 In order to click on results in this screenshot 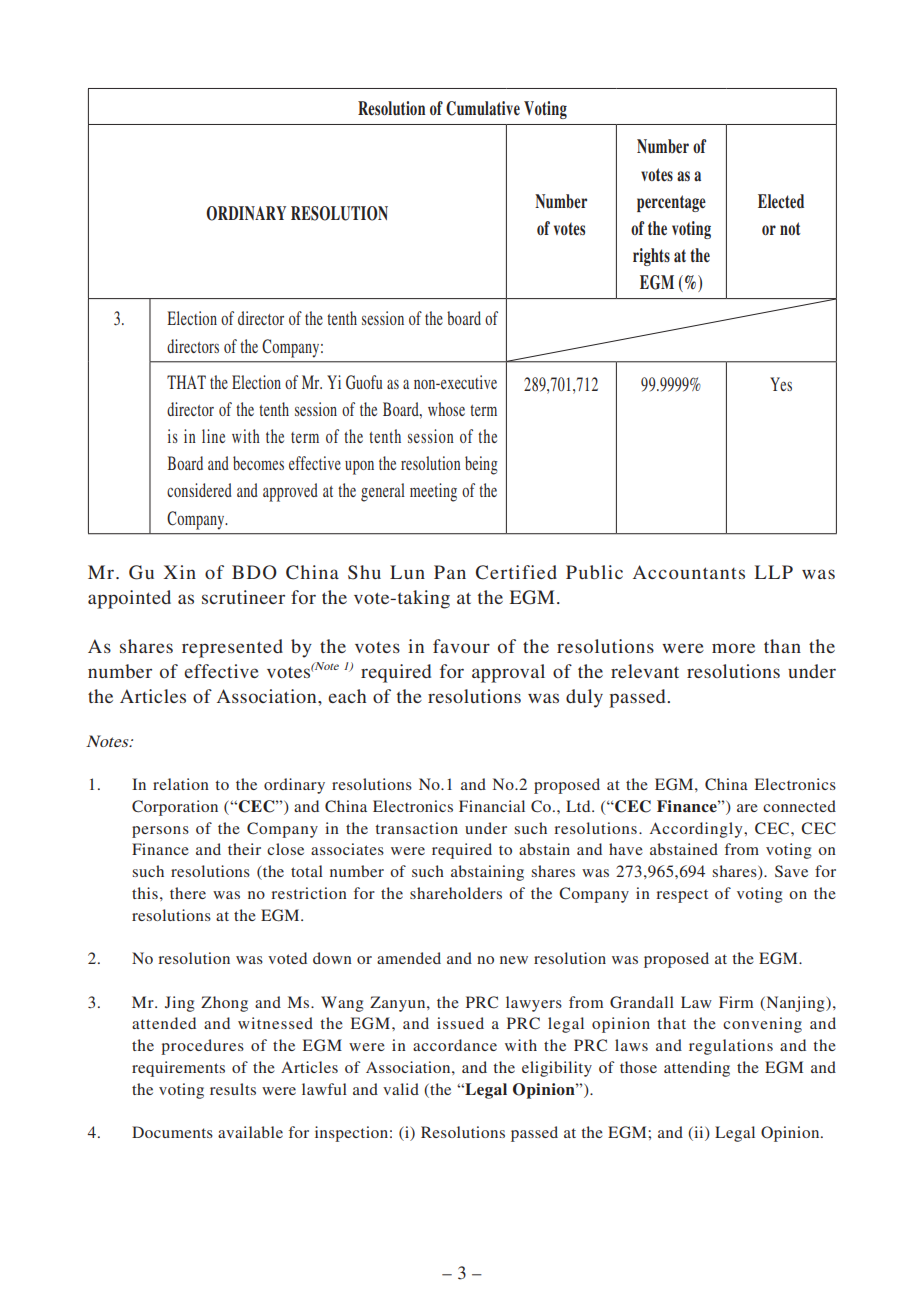, I will do `click(233, 1089)`.
